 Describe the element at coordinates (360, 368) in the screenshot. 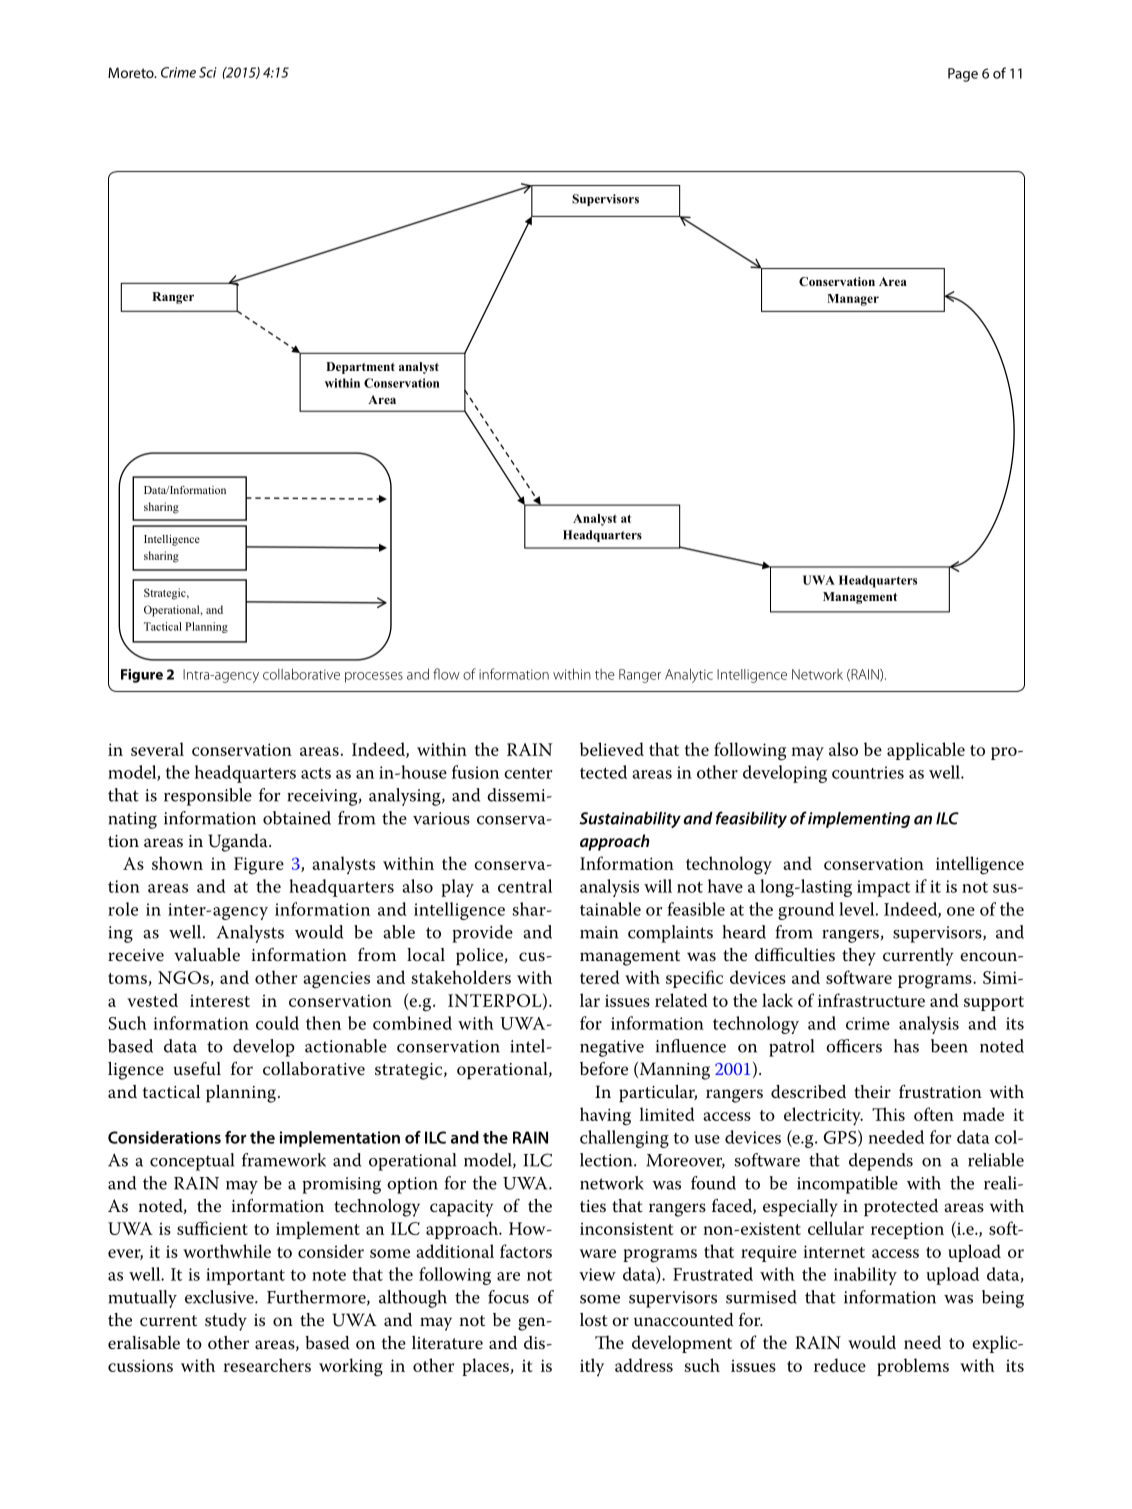

I see `Department` at that location.
